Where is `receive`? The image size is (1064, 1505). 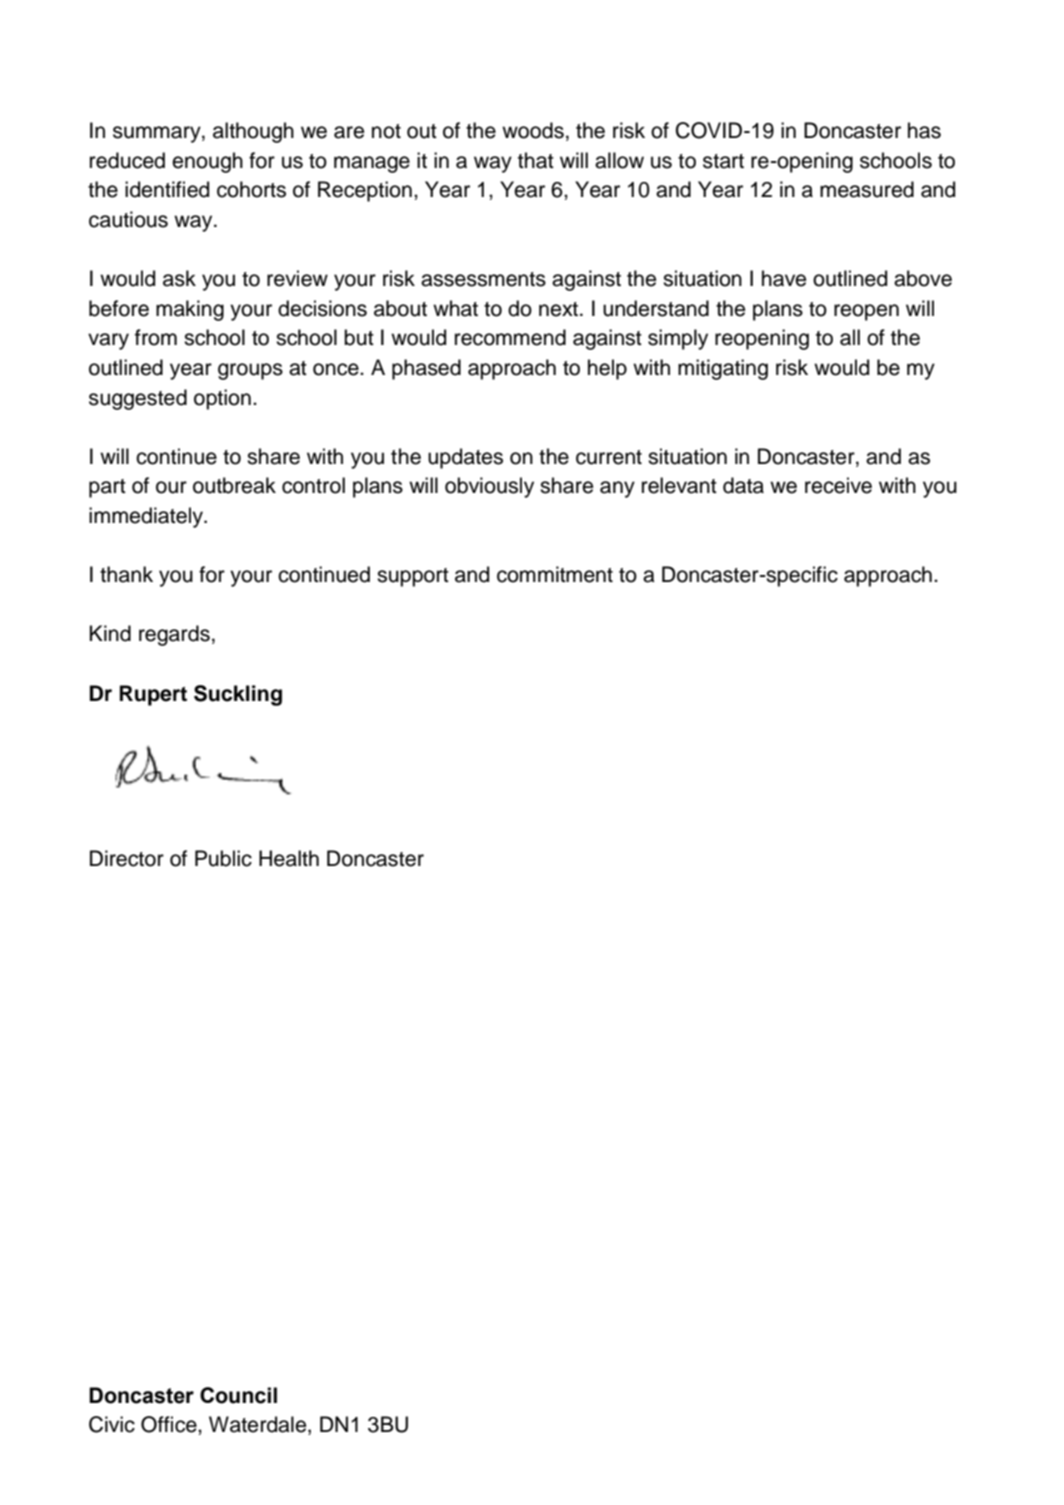
receive is located at coordinates (838, 485).
